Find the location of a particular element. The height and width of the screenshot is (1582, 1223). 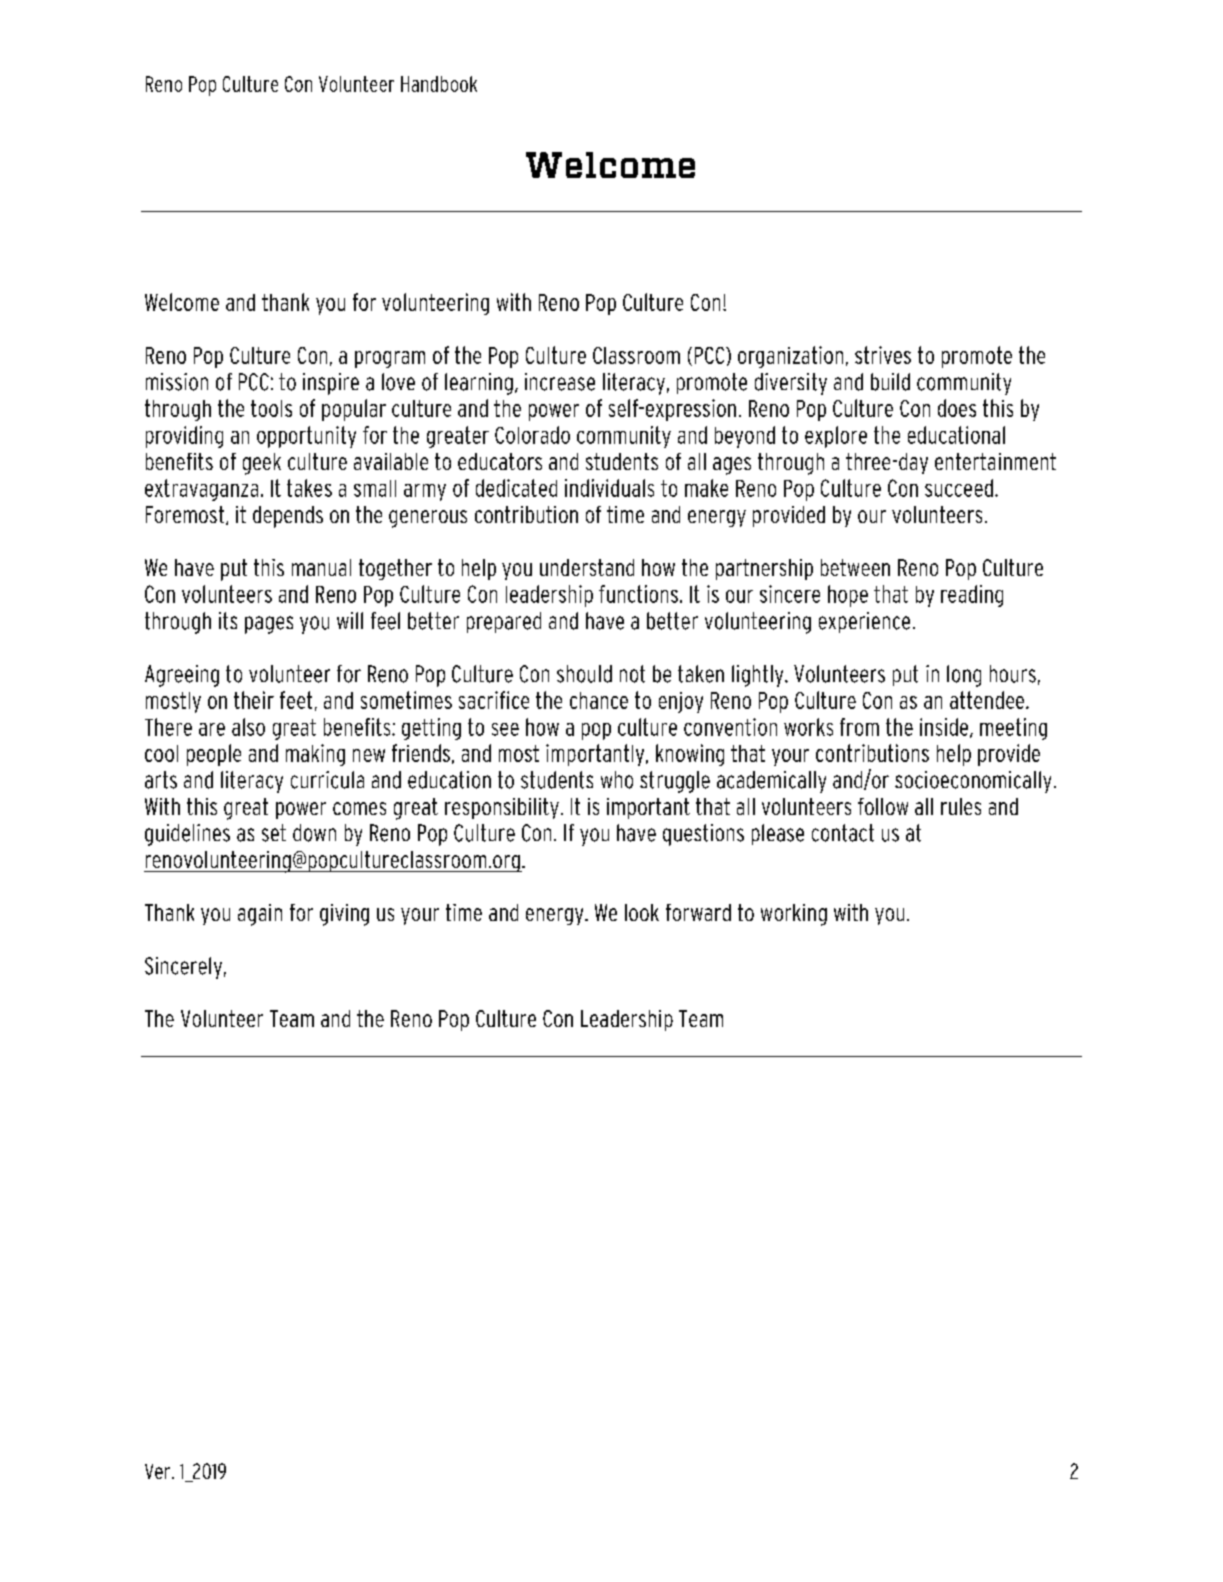

again is located at coordinates (260, 915).
